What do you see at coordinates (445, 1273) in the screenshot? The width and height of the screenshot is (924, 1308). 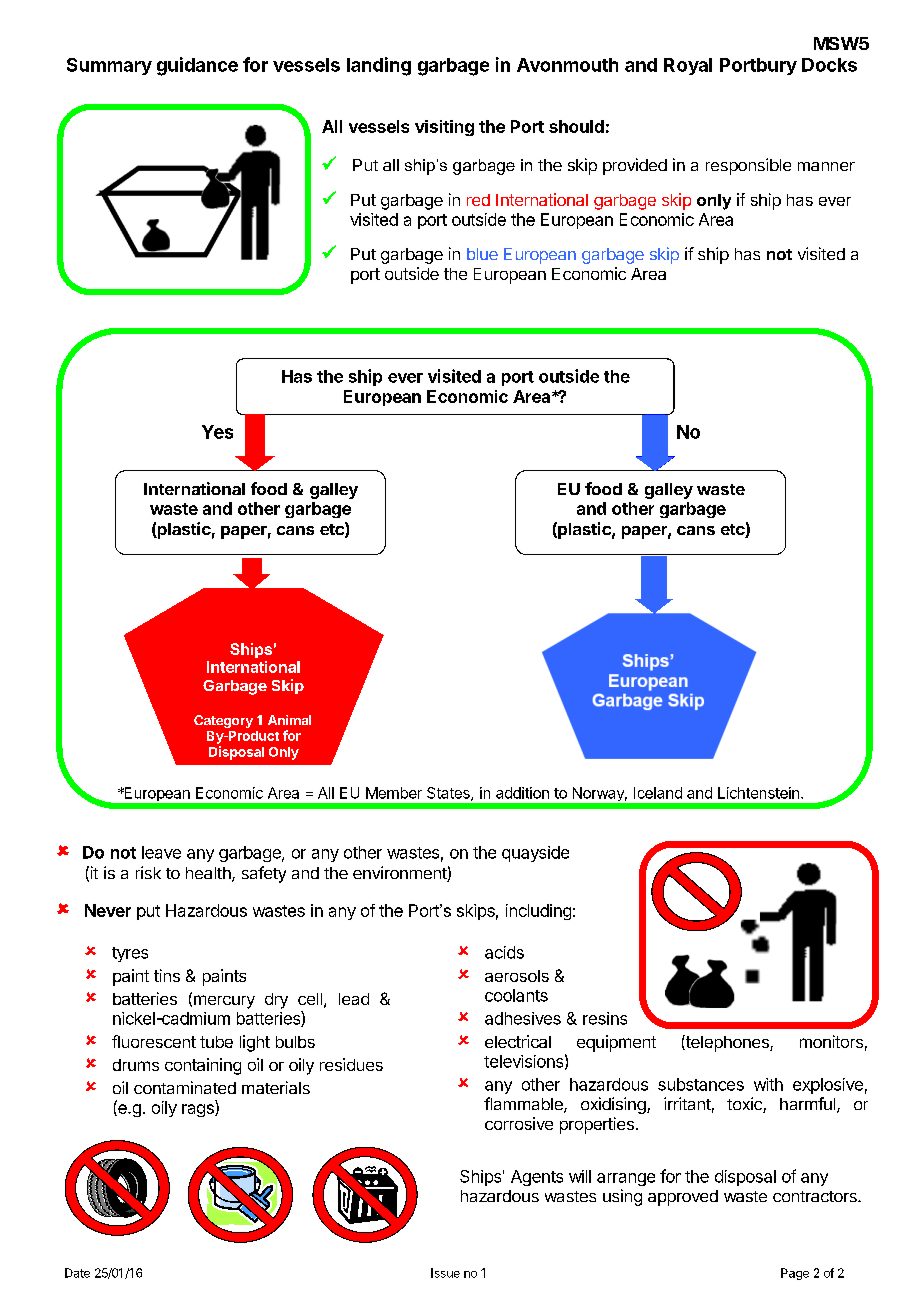 I see `Issue` at bounding box center [445, 1273].
